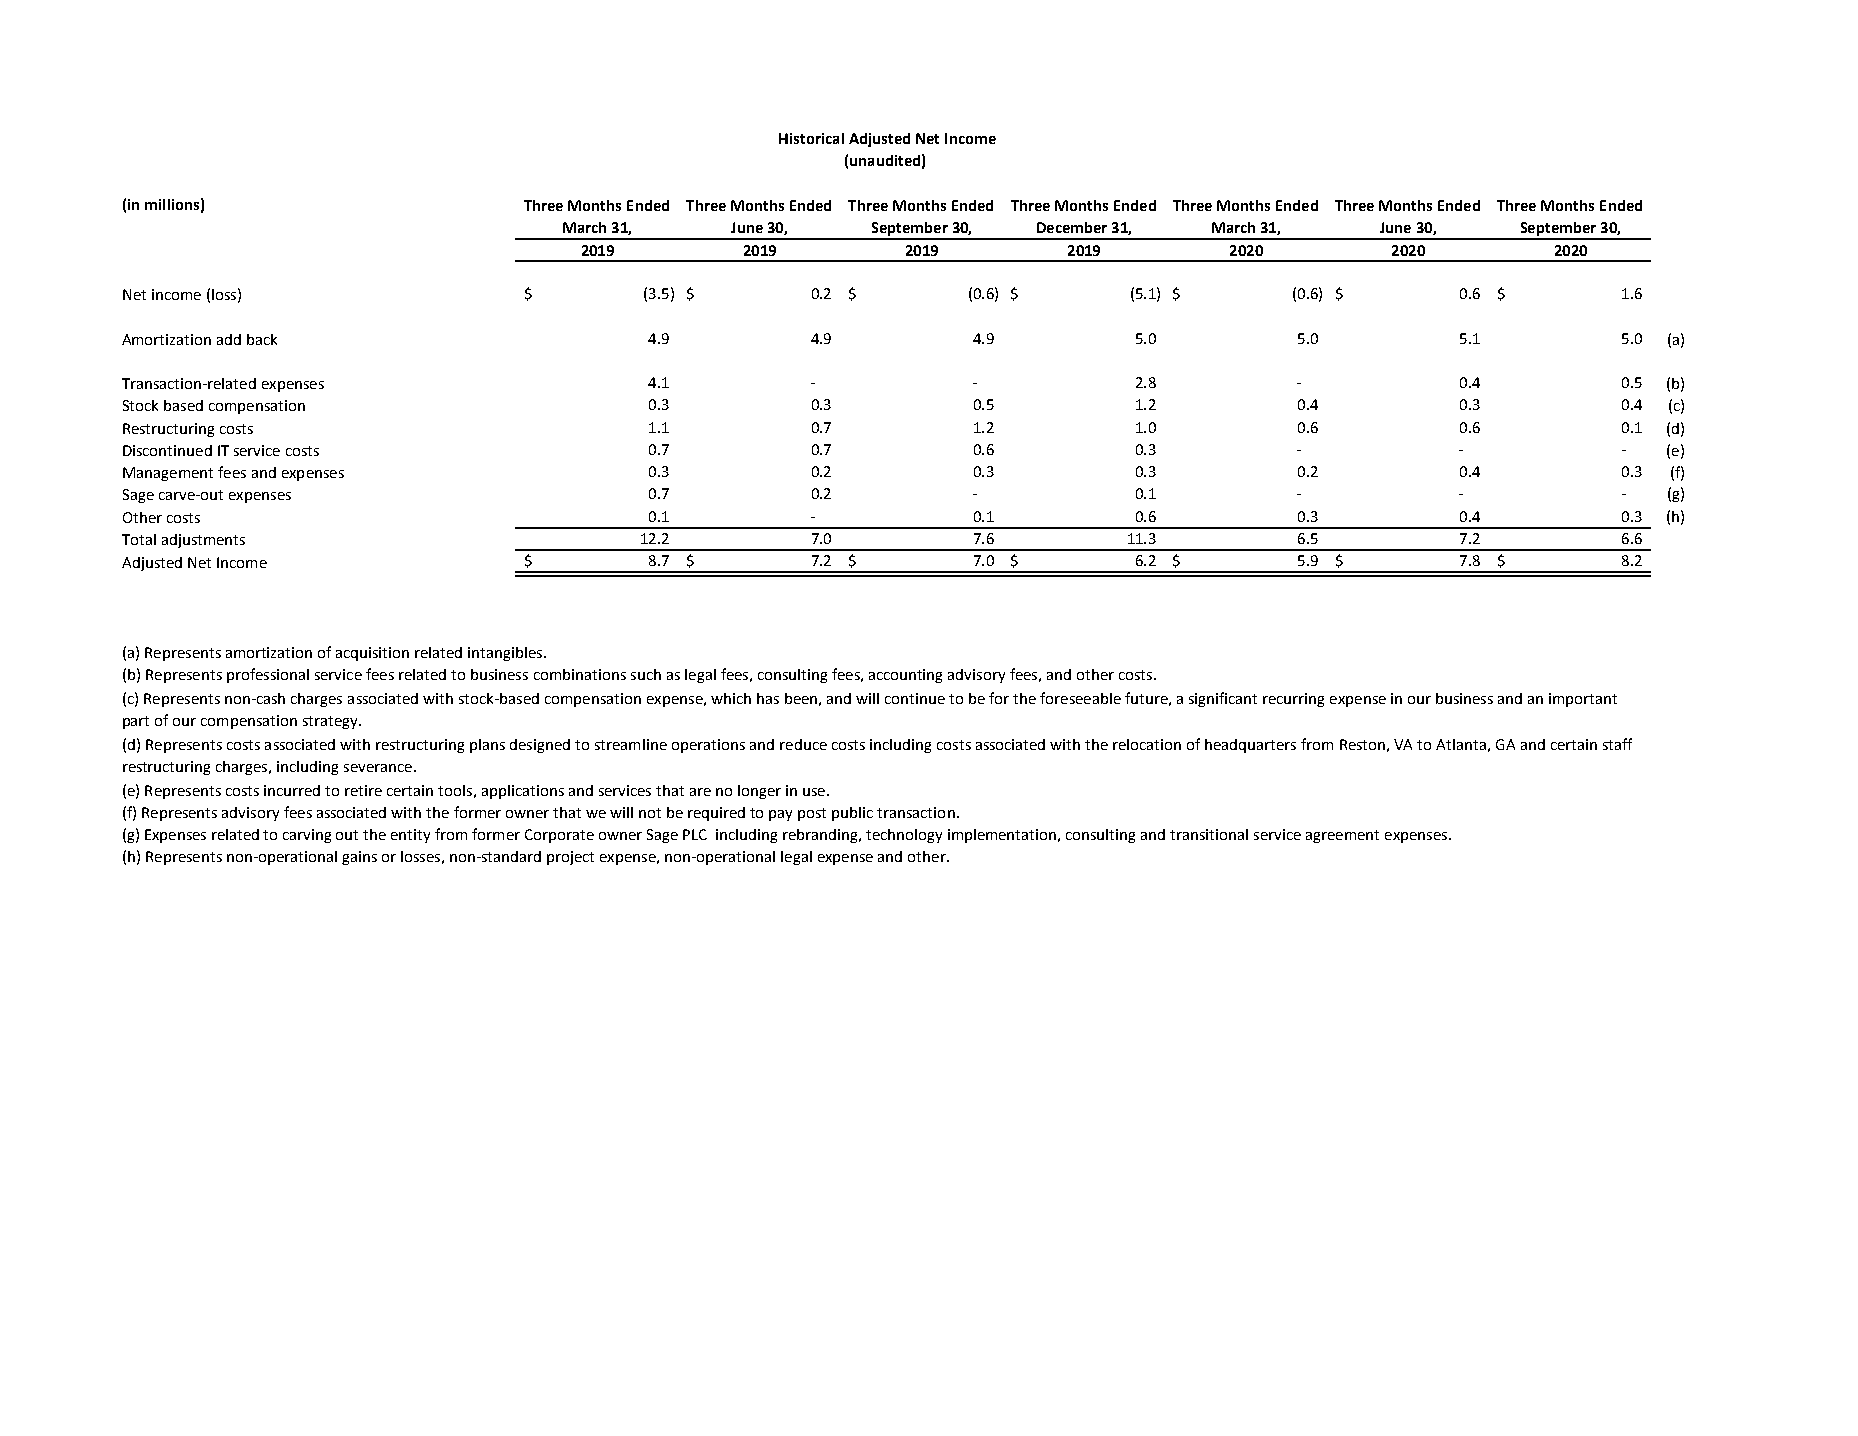 The image size is (1858, 1436). Describe the element at coordinates (307, 836) in the page. I see `carving` at that location.
